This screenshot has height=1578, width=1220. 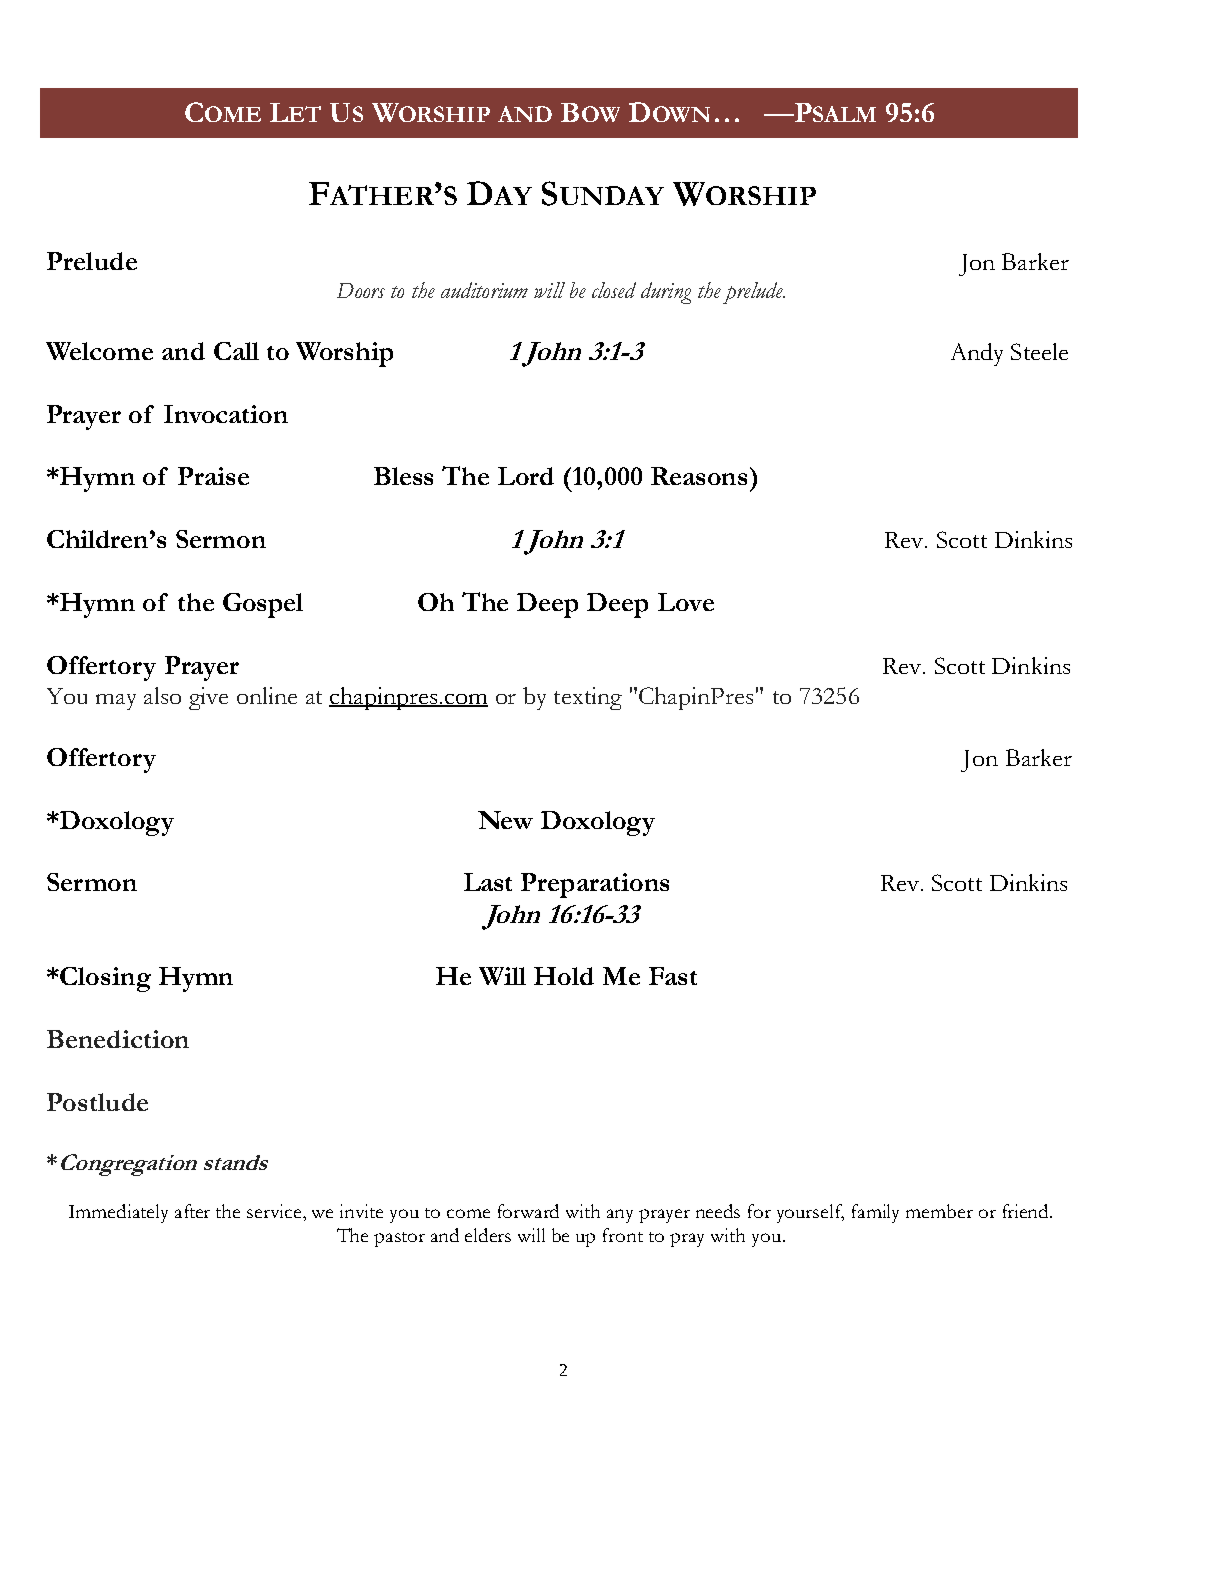 I want to click on after, so click(x=192, y=1211).
